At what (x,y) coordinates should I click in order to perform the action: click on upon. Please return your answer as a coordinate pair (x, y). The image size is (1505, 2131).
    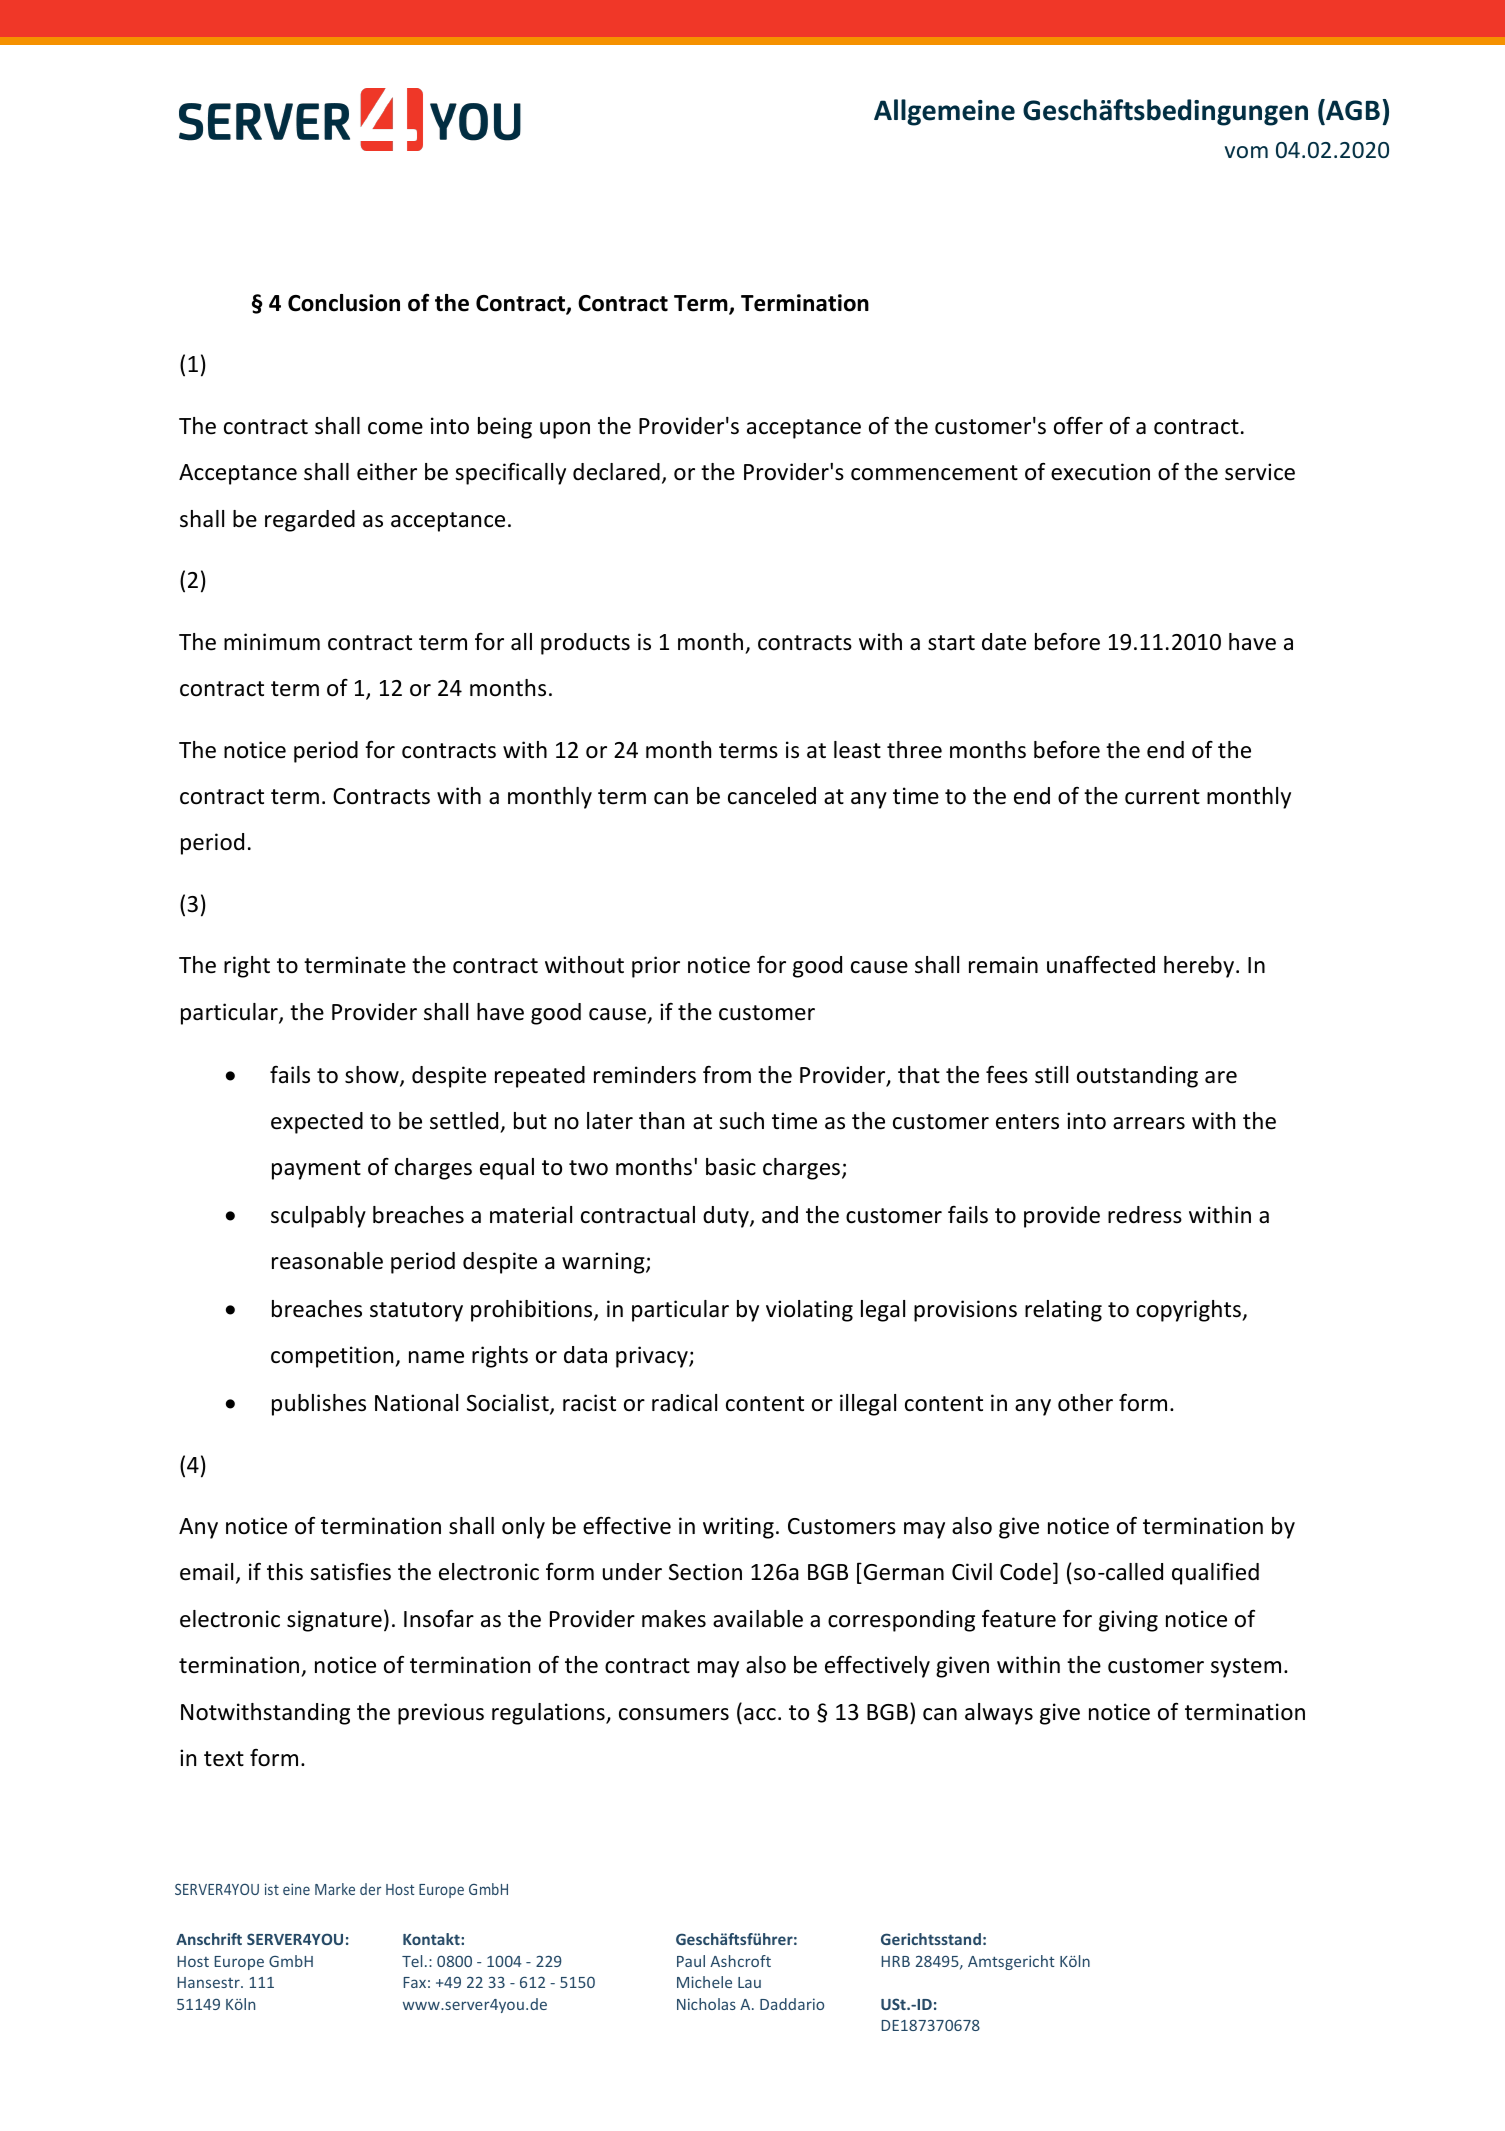
    Looking at the image, I should click on (565, 430).
